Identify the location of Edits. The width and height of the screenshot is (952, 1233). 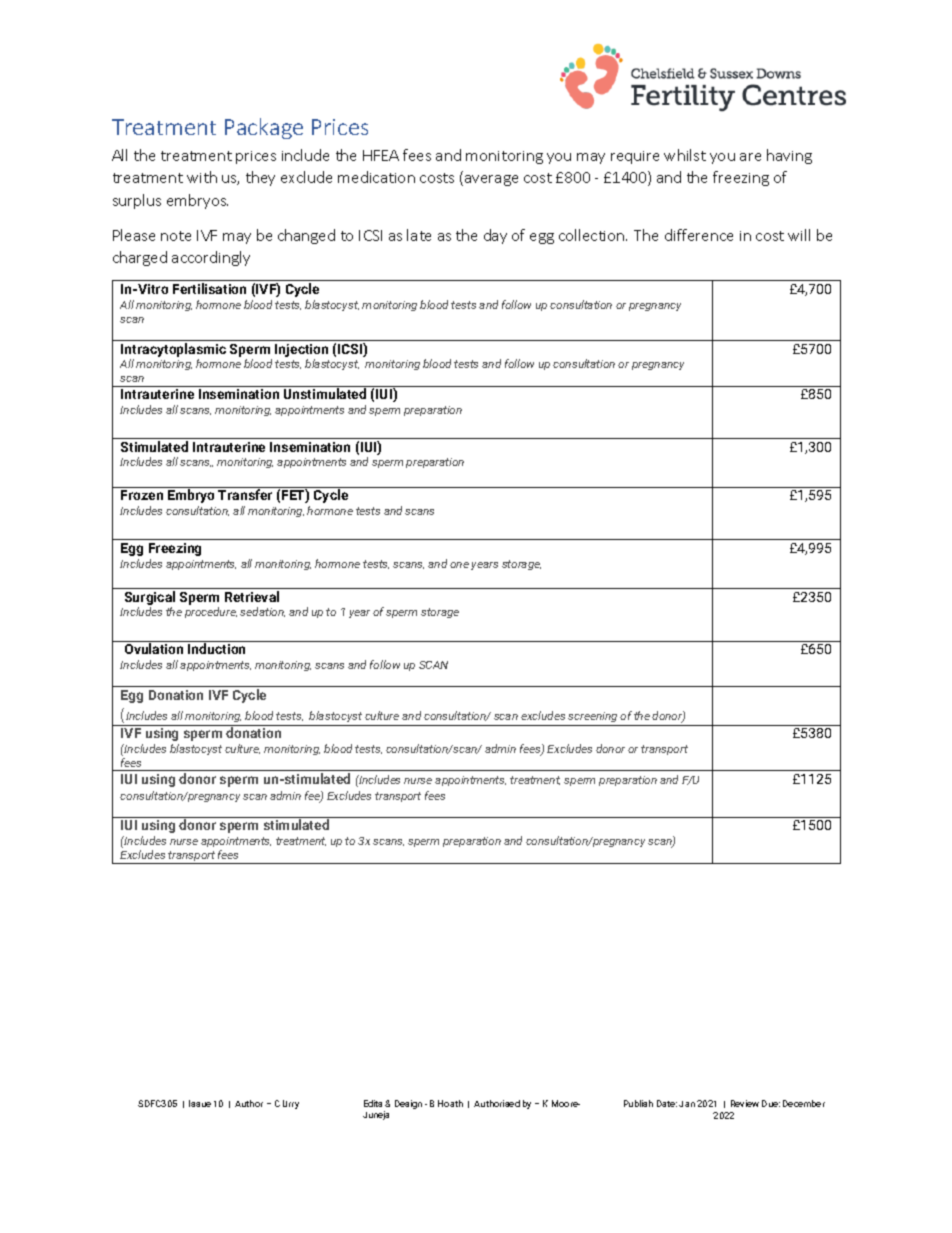
(375, 1103).
